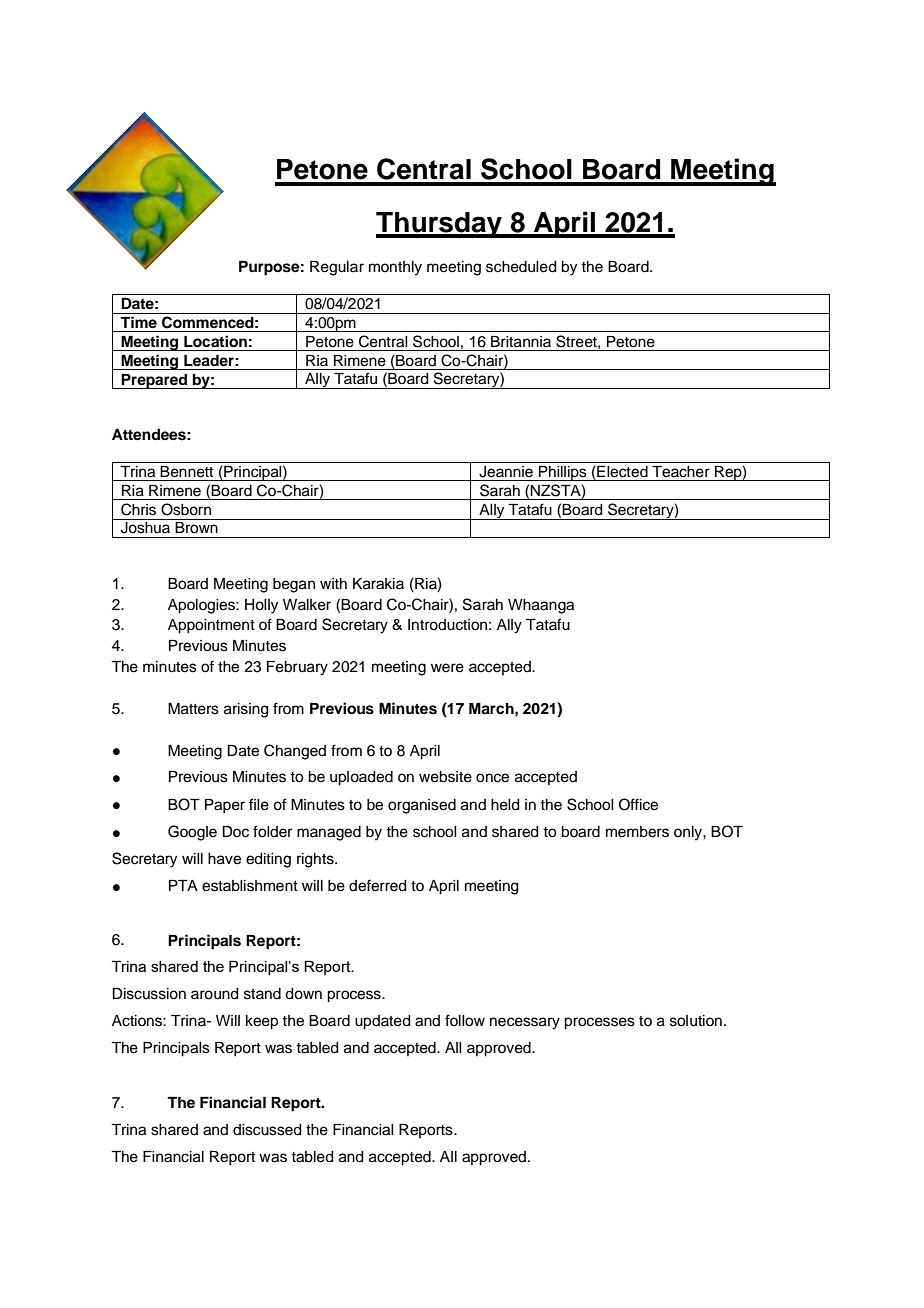 The width and height of the screenshot is (924, 1308). I want to click on PTA, so click(183, 885).
